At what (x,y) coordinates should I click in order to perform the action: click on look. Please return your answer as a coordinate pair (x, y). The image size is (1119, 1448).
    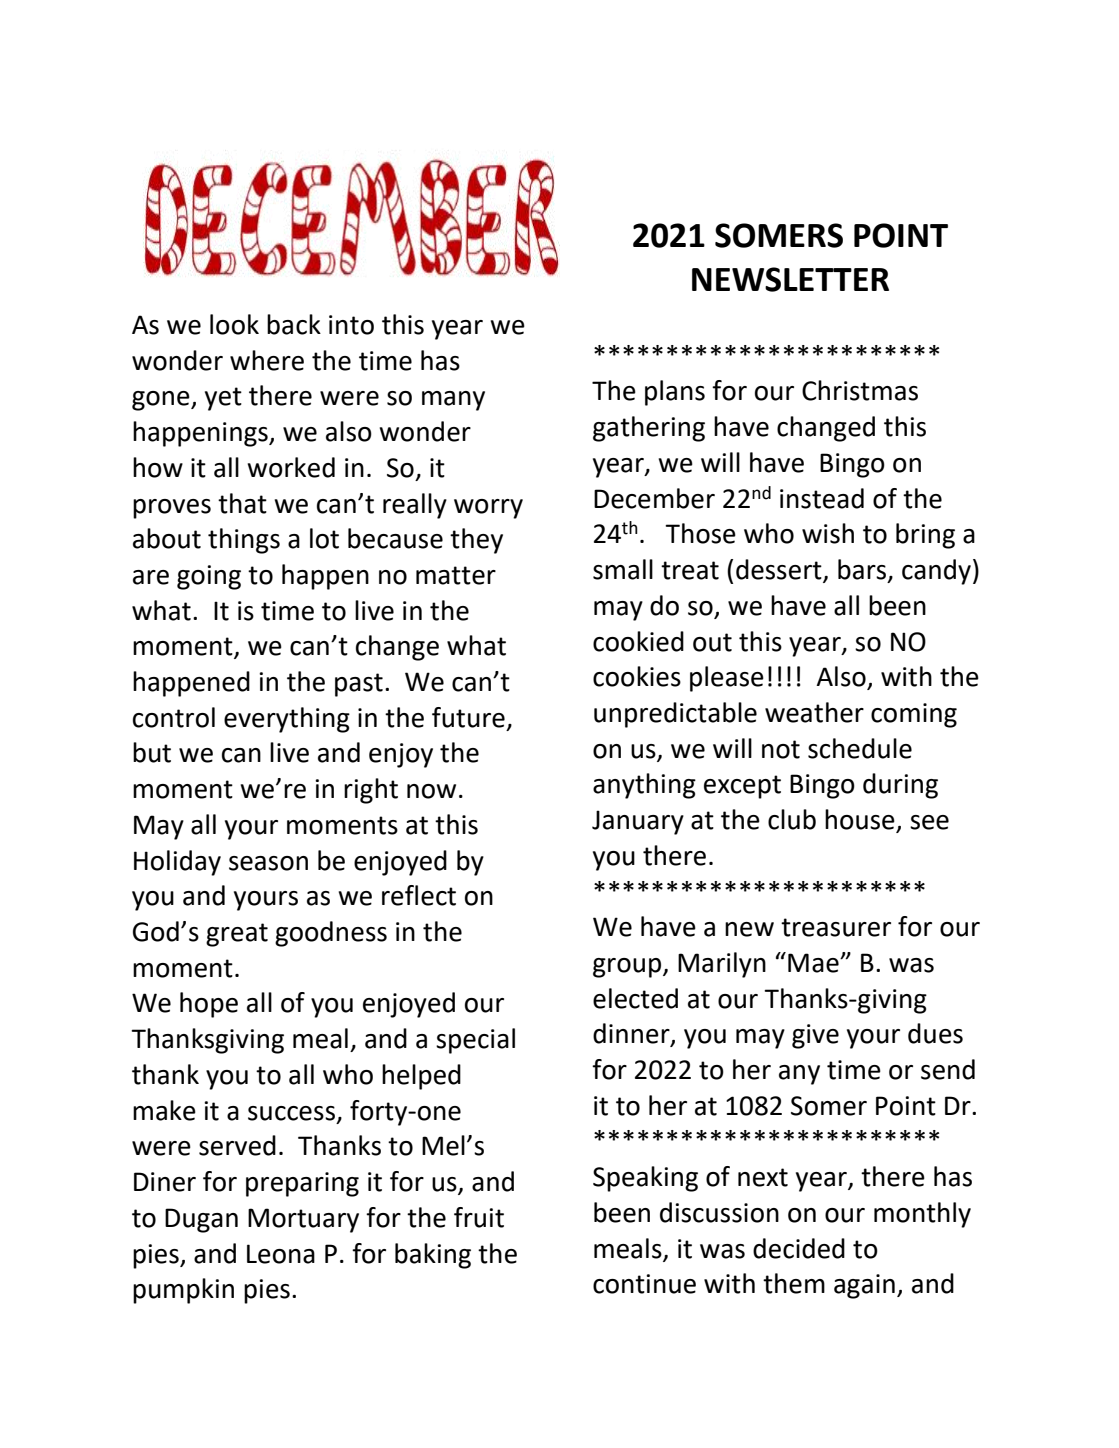
    Looking at the image, I should click on (234, 324).
